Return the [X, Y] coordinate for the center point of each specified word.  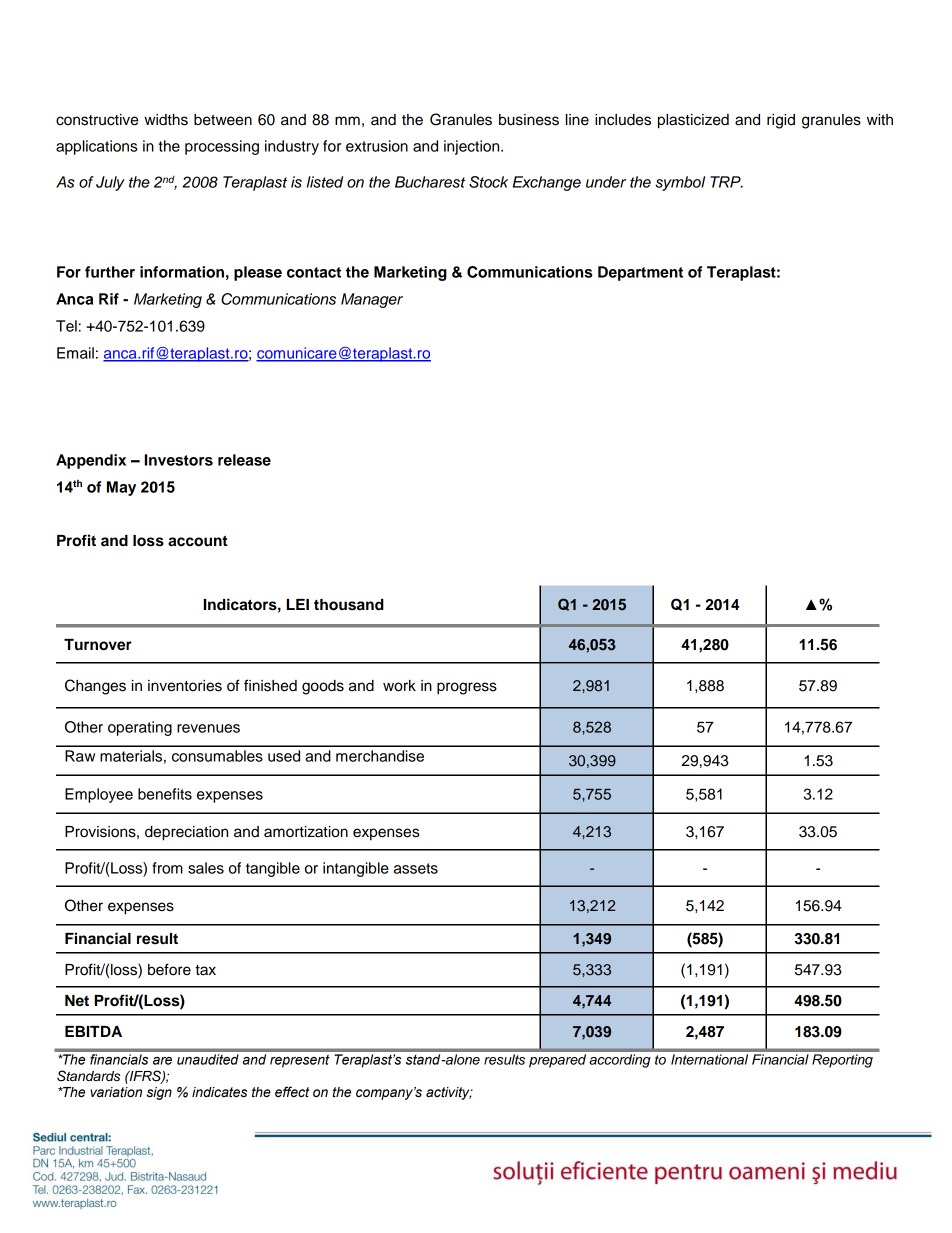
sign [159, 1093]
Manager [372, 300]
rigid [781, 121]
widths [166, 120]
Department [640, 273]
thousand [349, 605]
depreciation [186, 833]
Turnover [98, 645]
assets [416, 868]
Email [75, 353]
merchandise [380, 756]
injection [473, 147]
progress [467, 688]
